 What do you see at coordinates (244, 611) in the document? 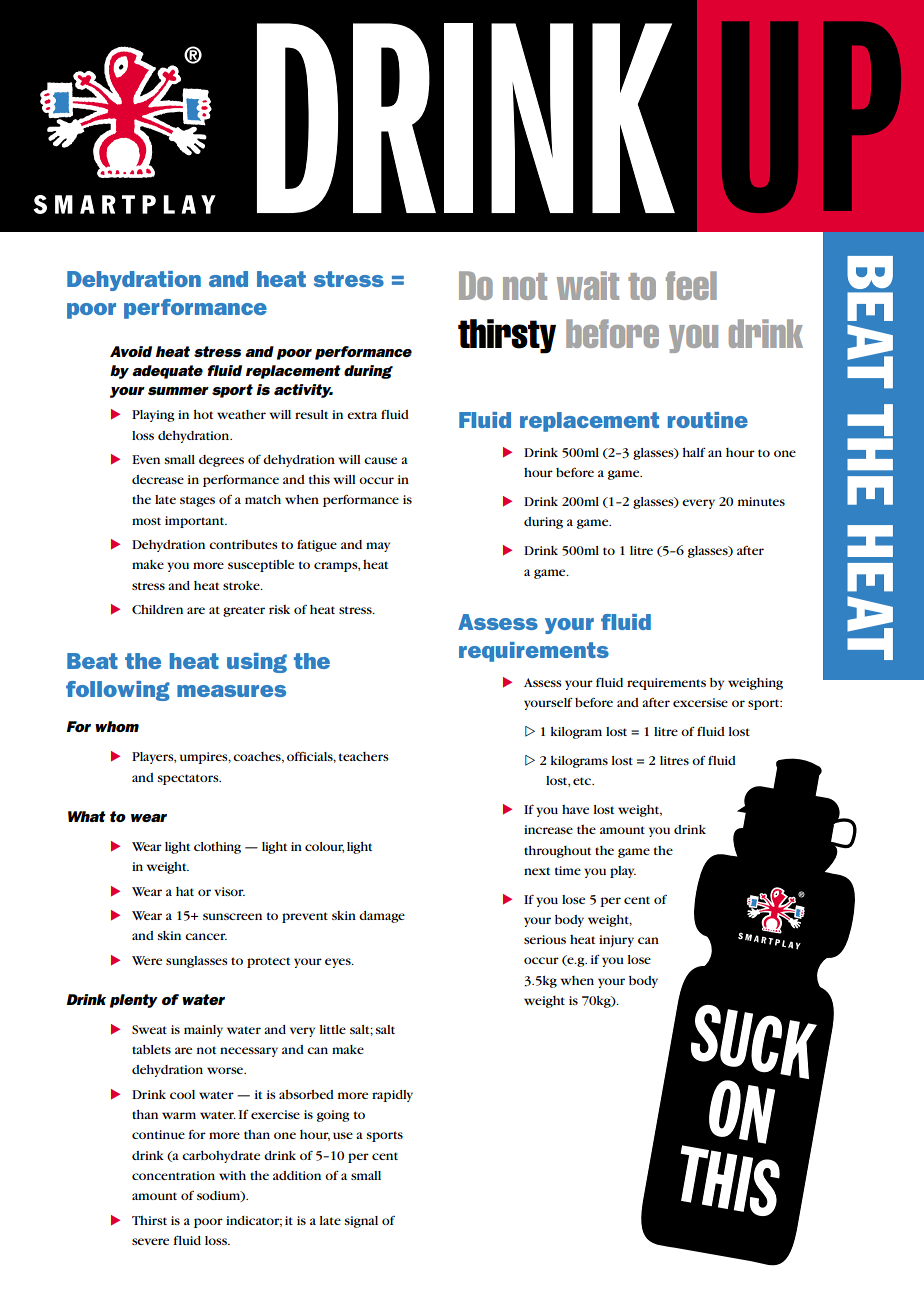
I see `greater` at bounding box center [244, 611].
